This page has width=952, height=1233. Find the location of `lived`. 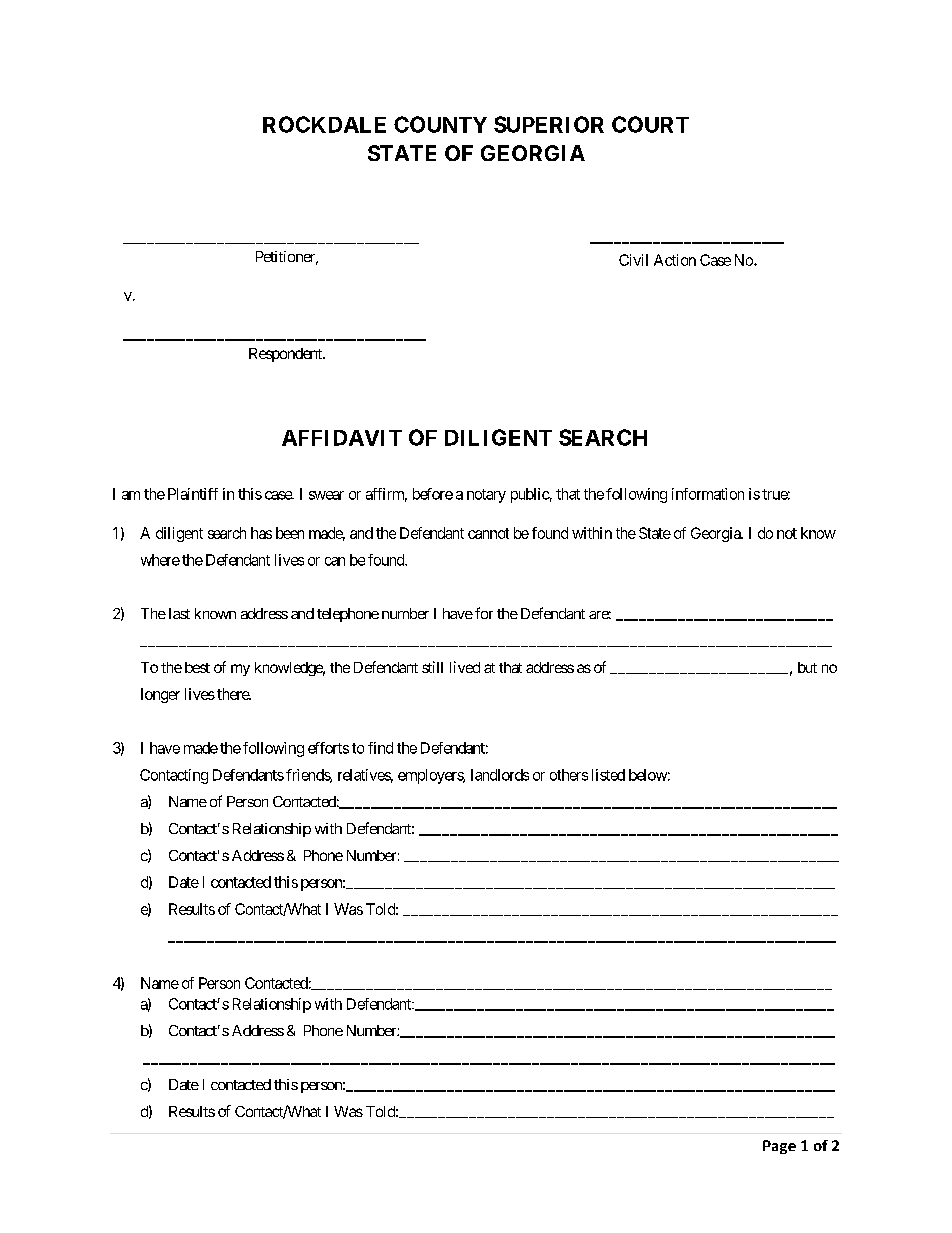

lived is located at coordinates (465, 667).
